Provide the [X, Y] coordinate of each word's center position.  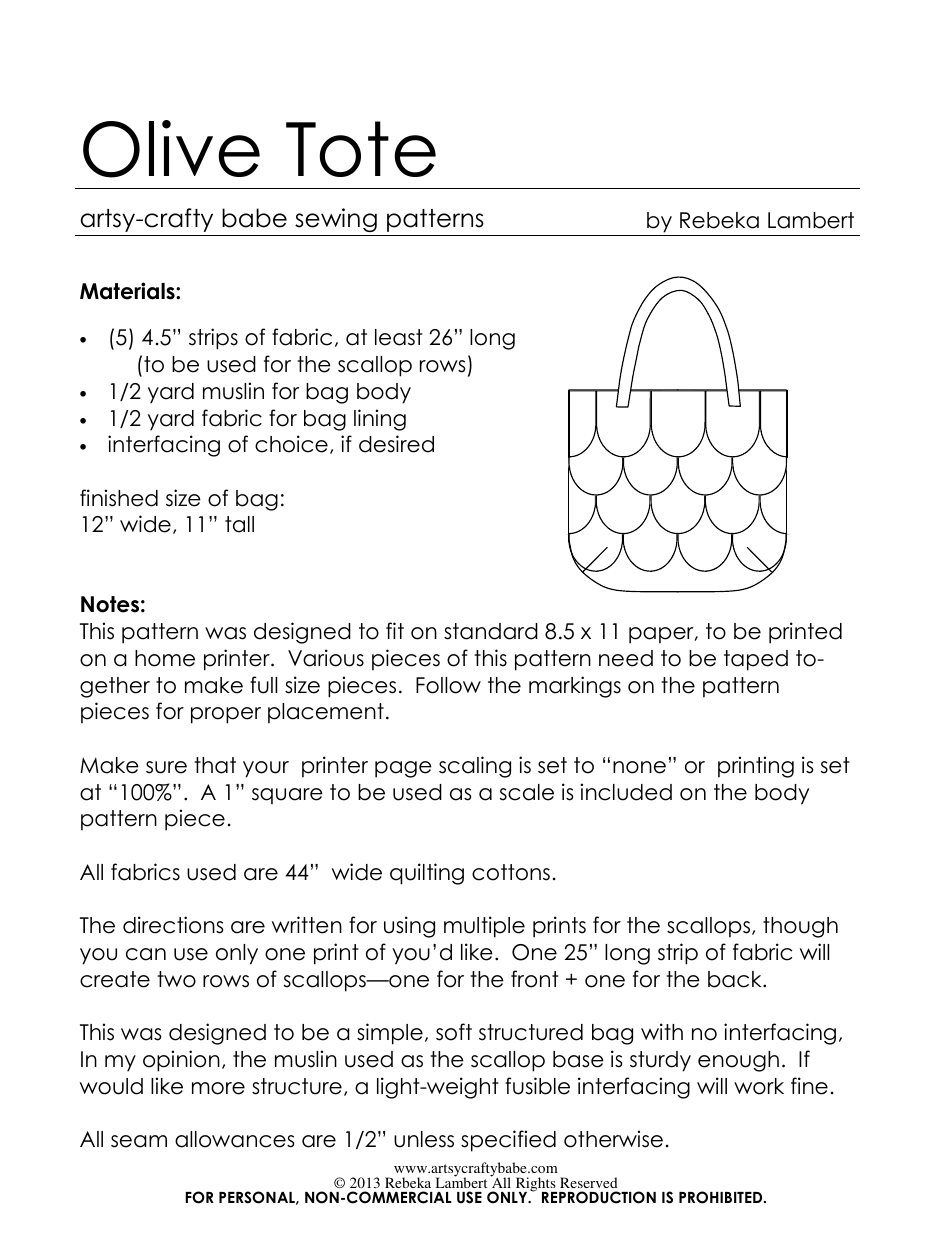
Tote [361, 149]
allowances [234, 1139]
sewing [336, 220]
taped [756, 660]
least [399, 337]
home [165, 658]
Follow [448, 685]
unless [424, 1139]
